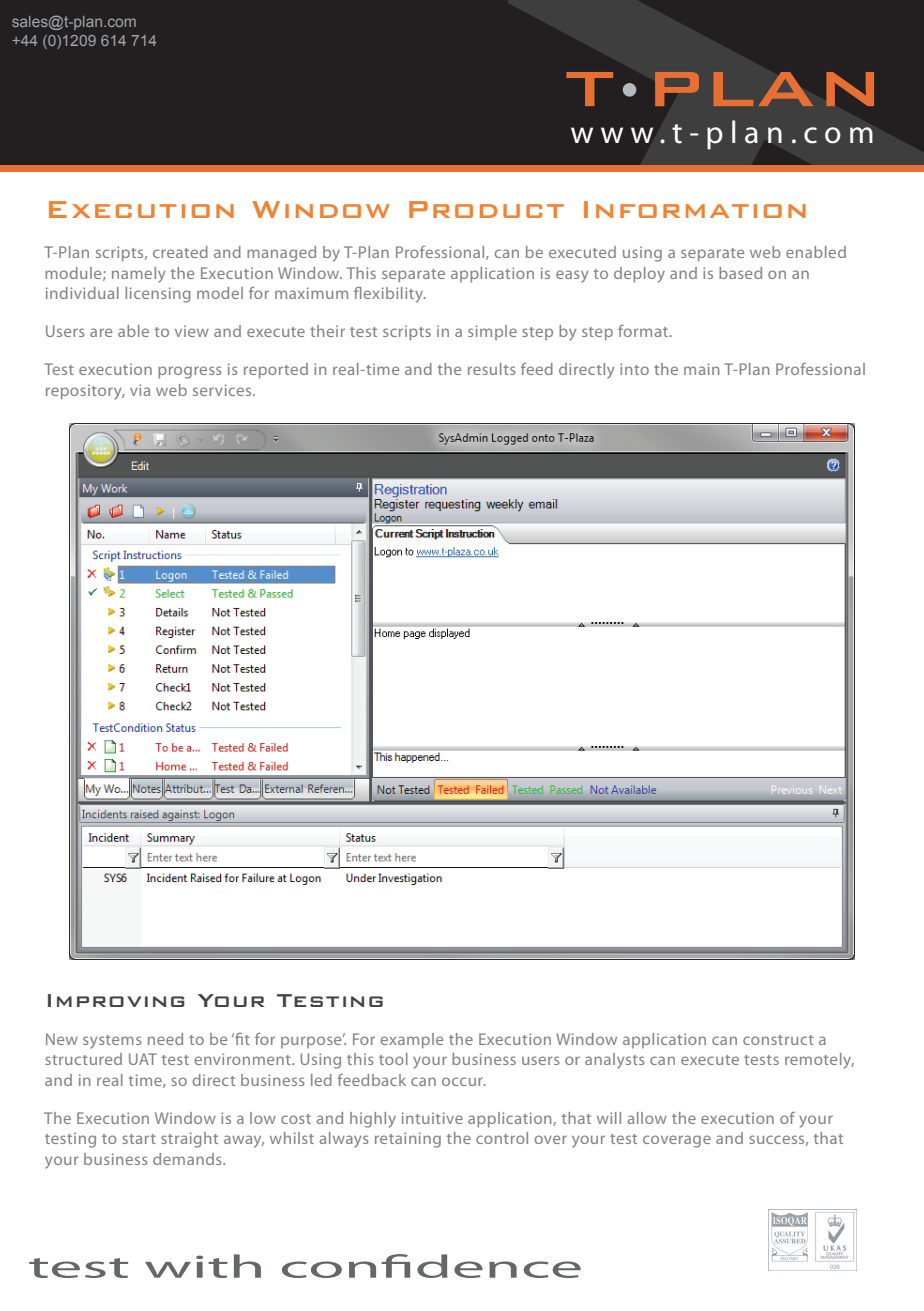  Describe the element at coordinates (740, 273) in the image. I see `based` at that location.
